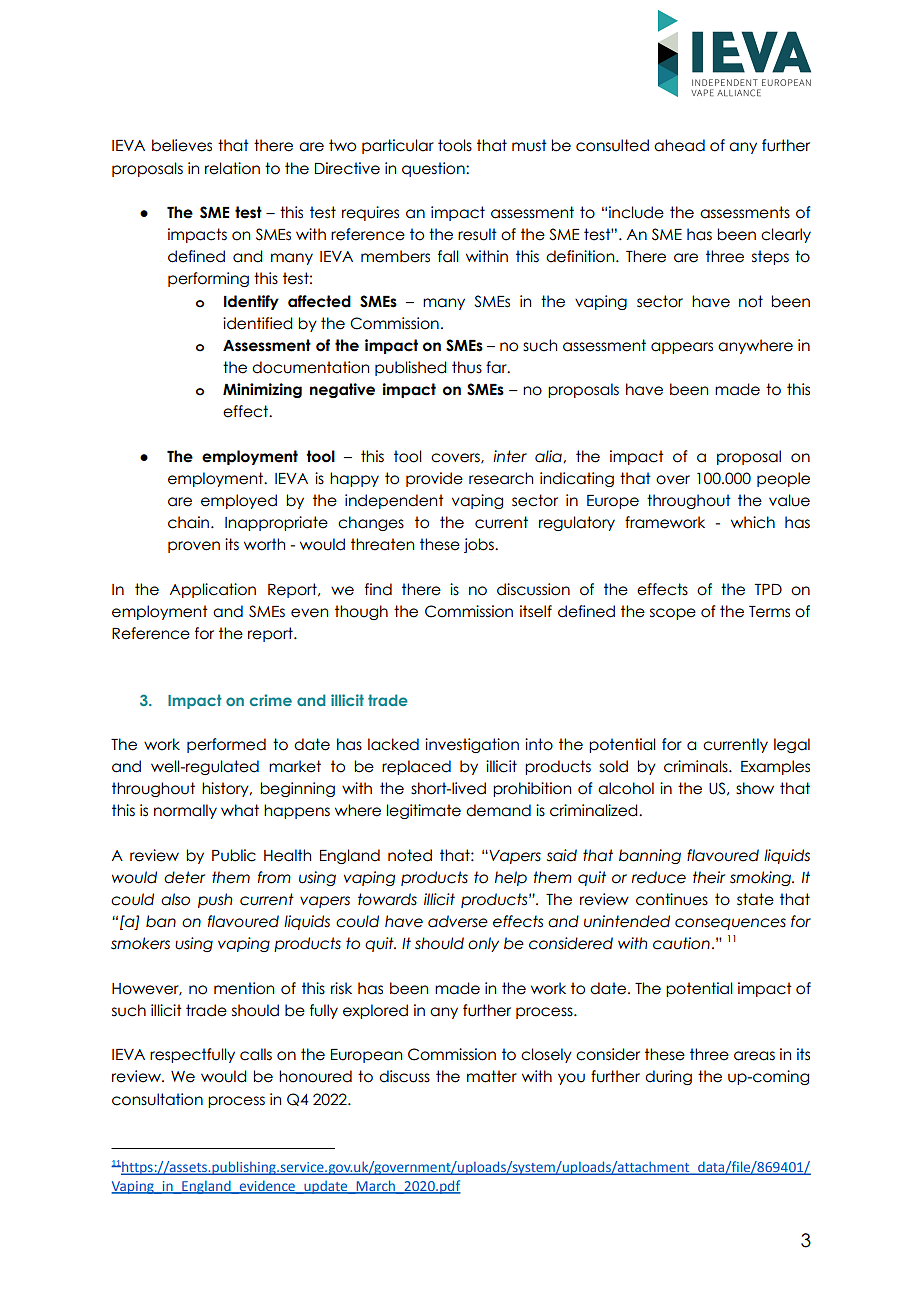  Describe the element at coordinates (256, 1054) in the image. I see `calls` at that location.
